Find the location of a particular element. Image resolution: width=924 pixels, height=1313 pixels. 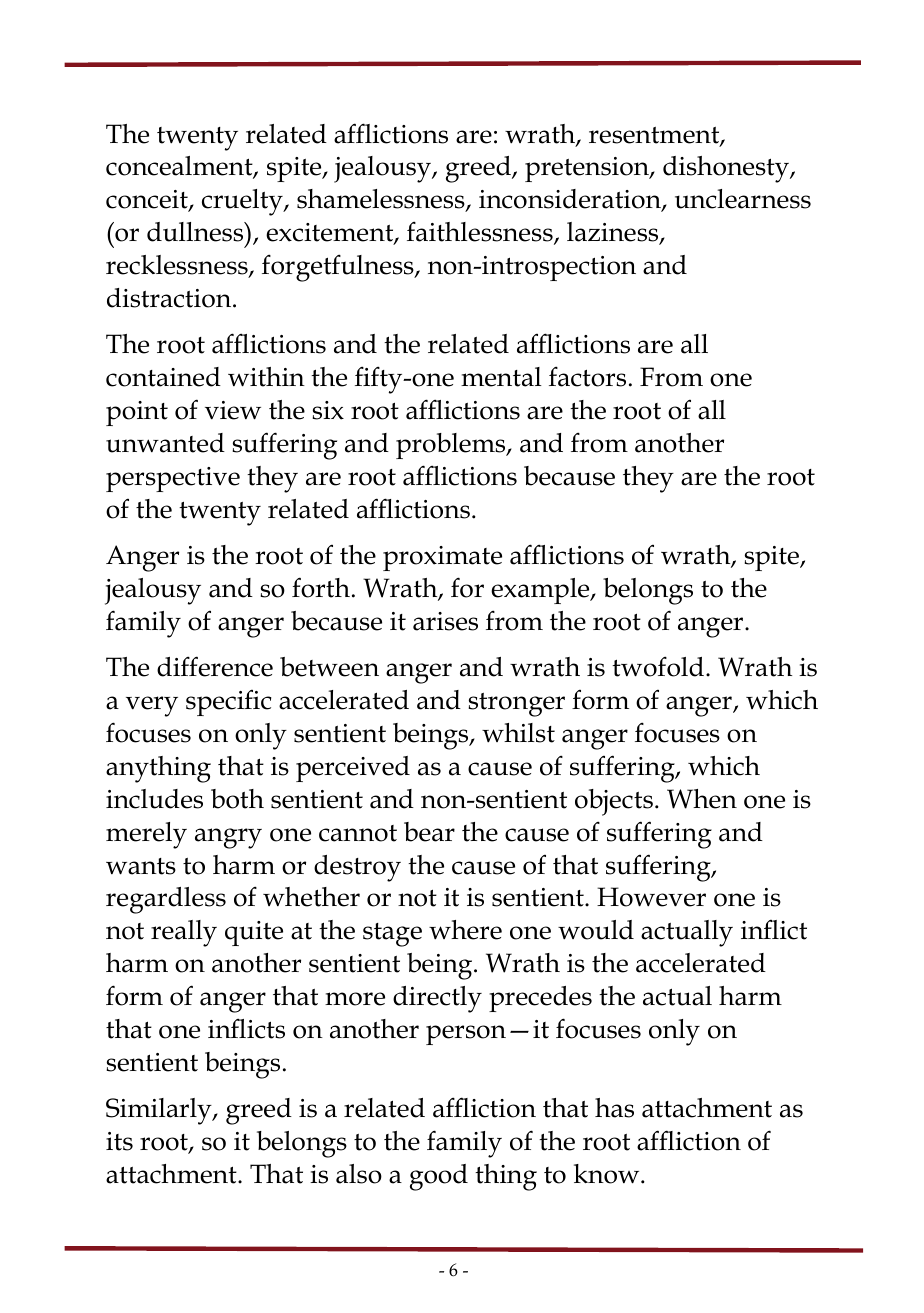

perspective is located at coordinates (173, 479).
